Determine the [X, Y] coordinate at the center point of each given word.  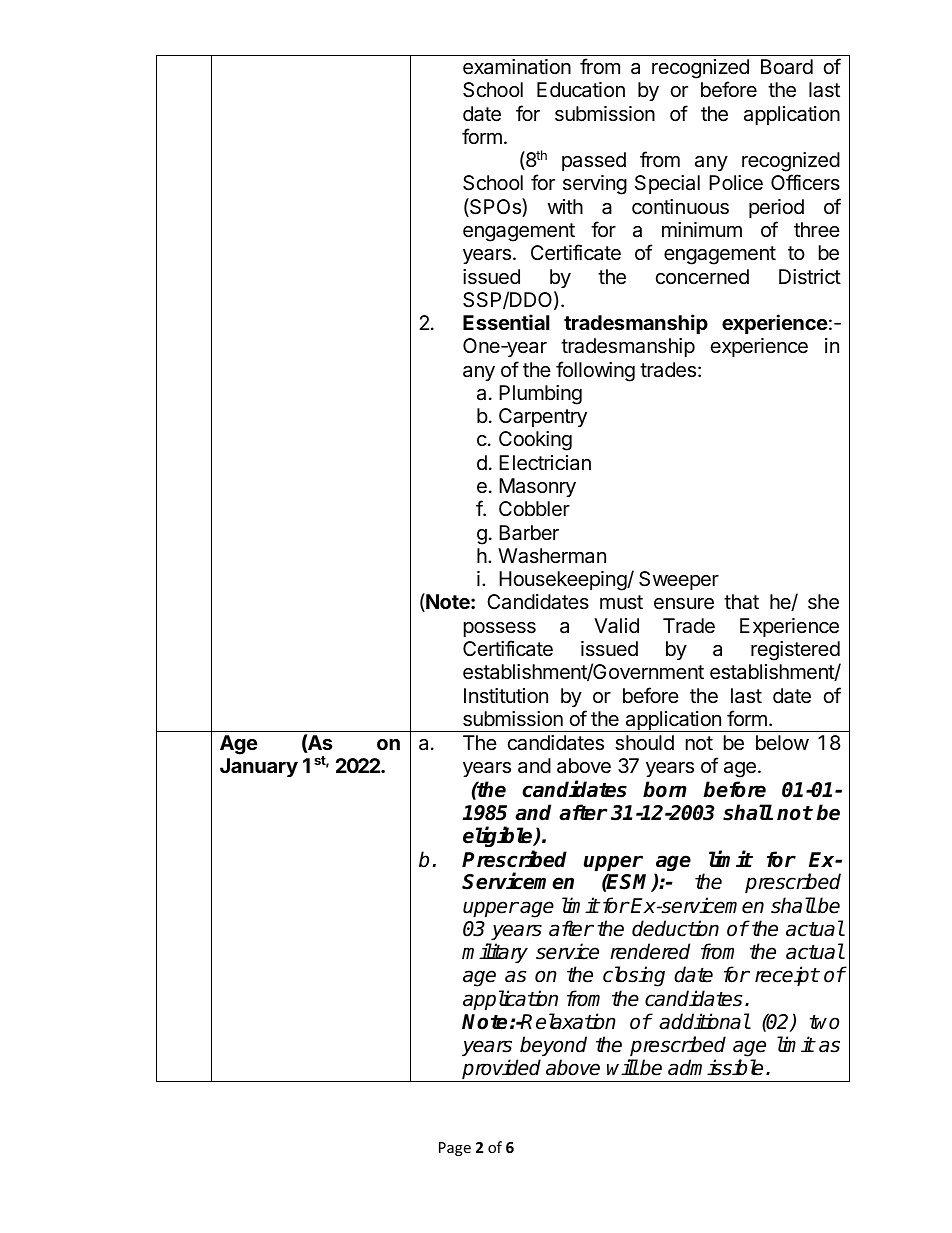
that [741, 602]
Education [581, 90]
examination [517, 67]
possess [500, 629]
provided [502, 1070]
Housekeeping [563, 581]
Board [787, 67]
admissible [715, 1067]
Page [455, 1149]
